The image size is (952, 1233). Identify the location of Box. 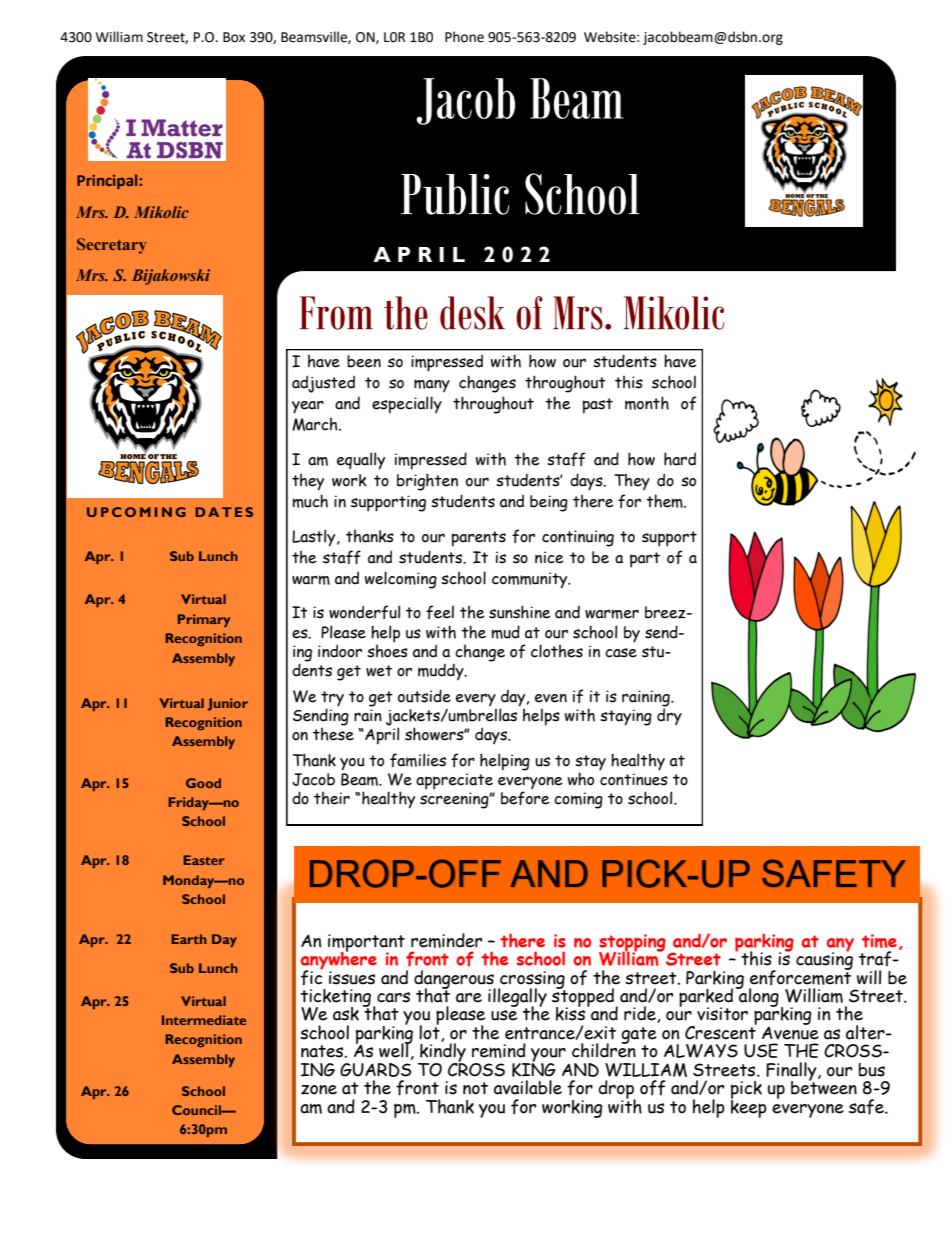
(234, 37).
